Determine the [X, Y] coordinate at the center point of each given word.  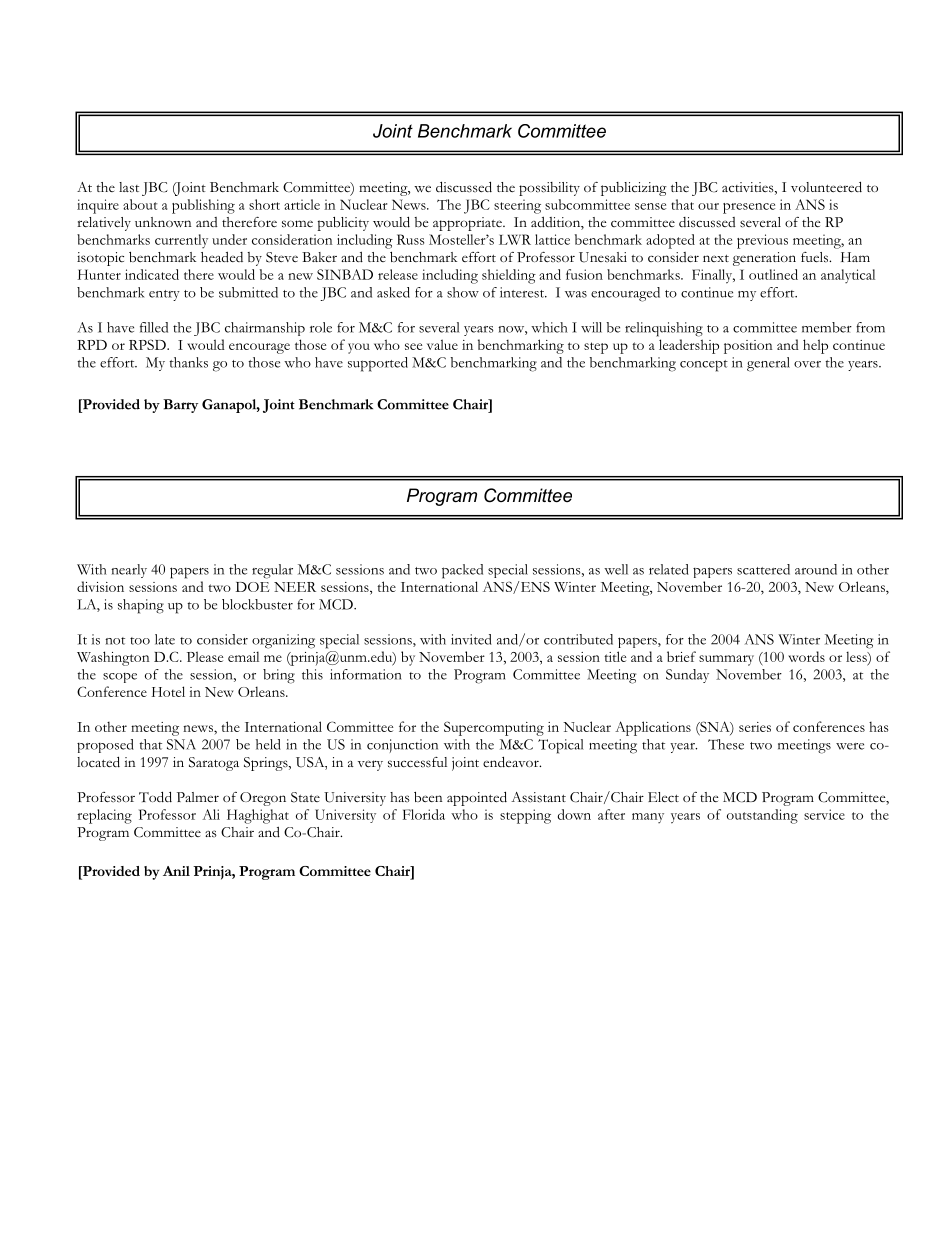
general [768, 364]
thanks [188, 362]
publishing [203, 206]
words [806, 656]
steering [517, 206]
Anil [176, 871]
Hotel [168, 691]
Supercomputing [494, 728]
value [442, 344]
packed [462, 571]
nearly [129, 571]
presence [749, 208]
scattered [763, 569]
